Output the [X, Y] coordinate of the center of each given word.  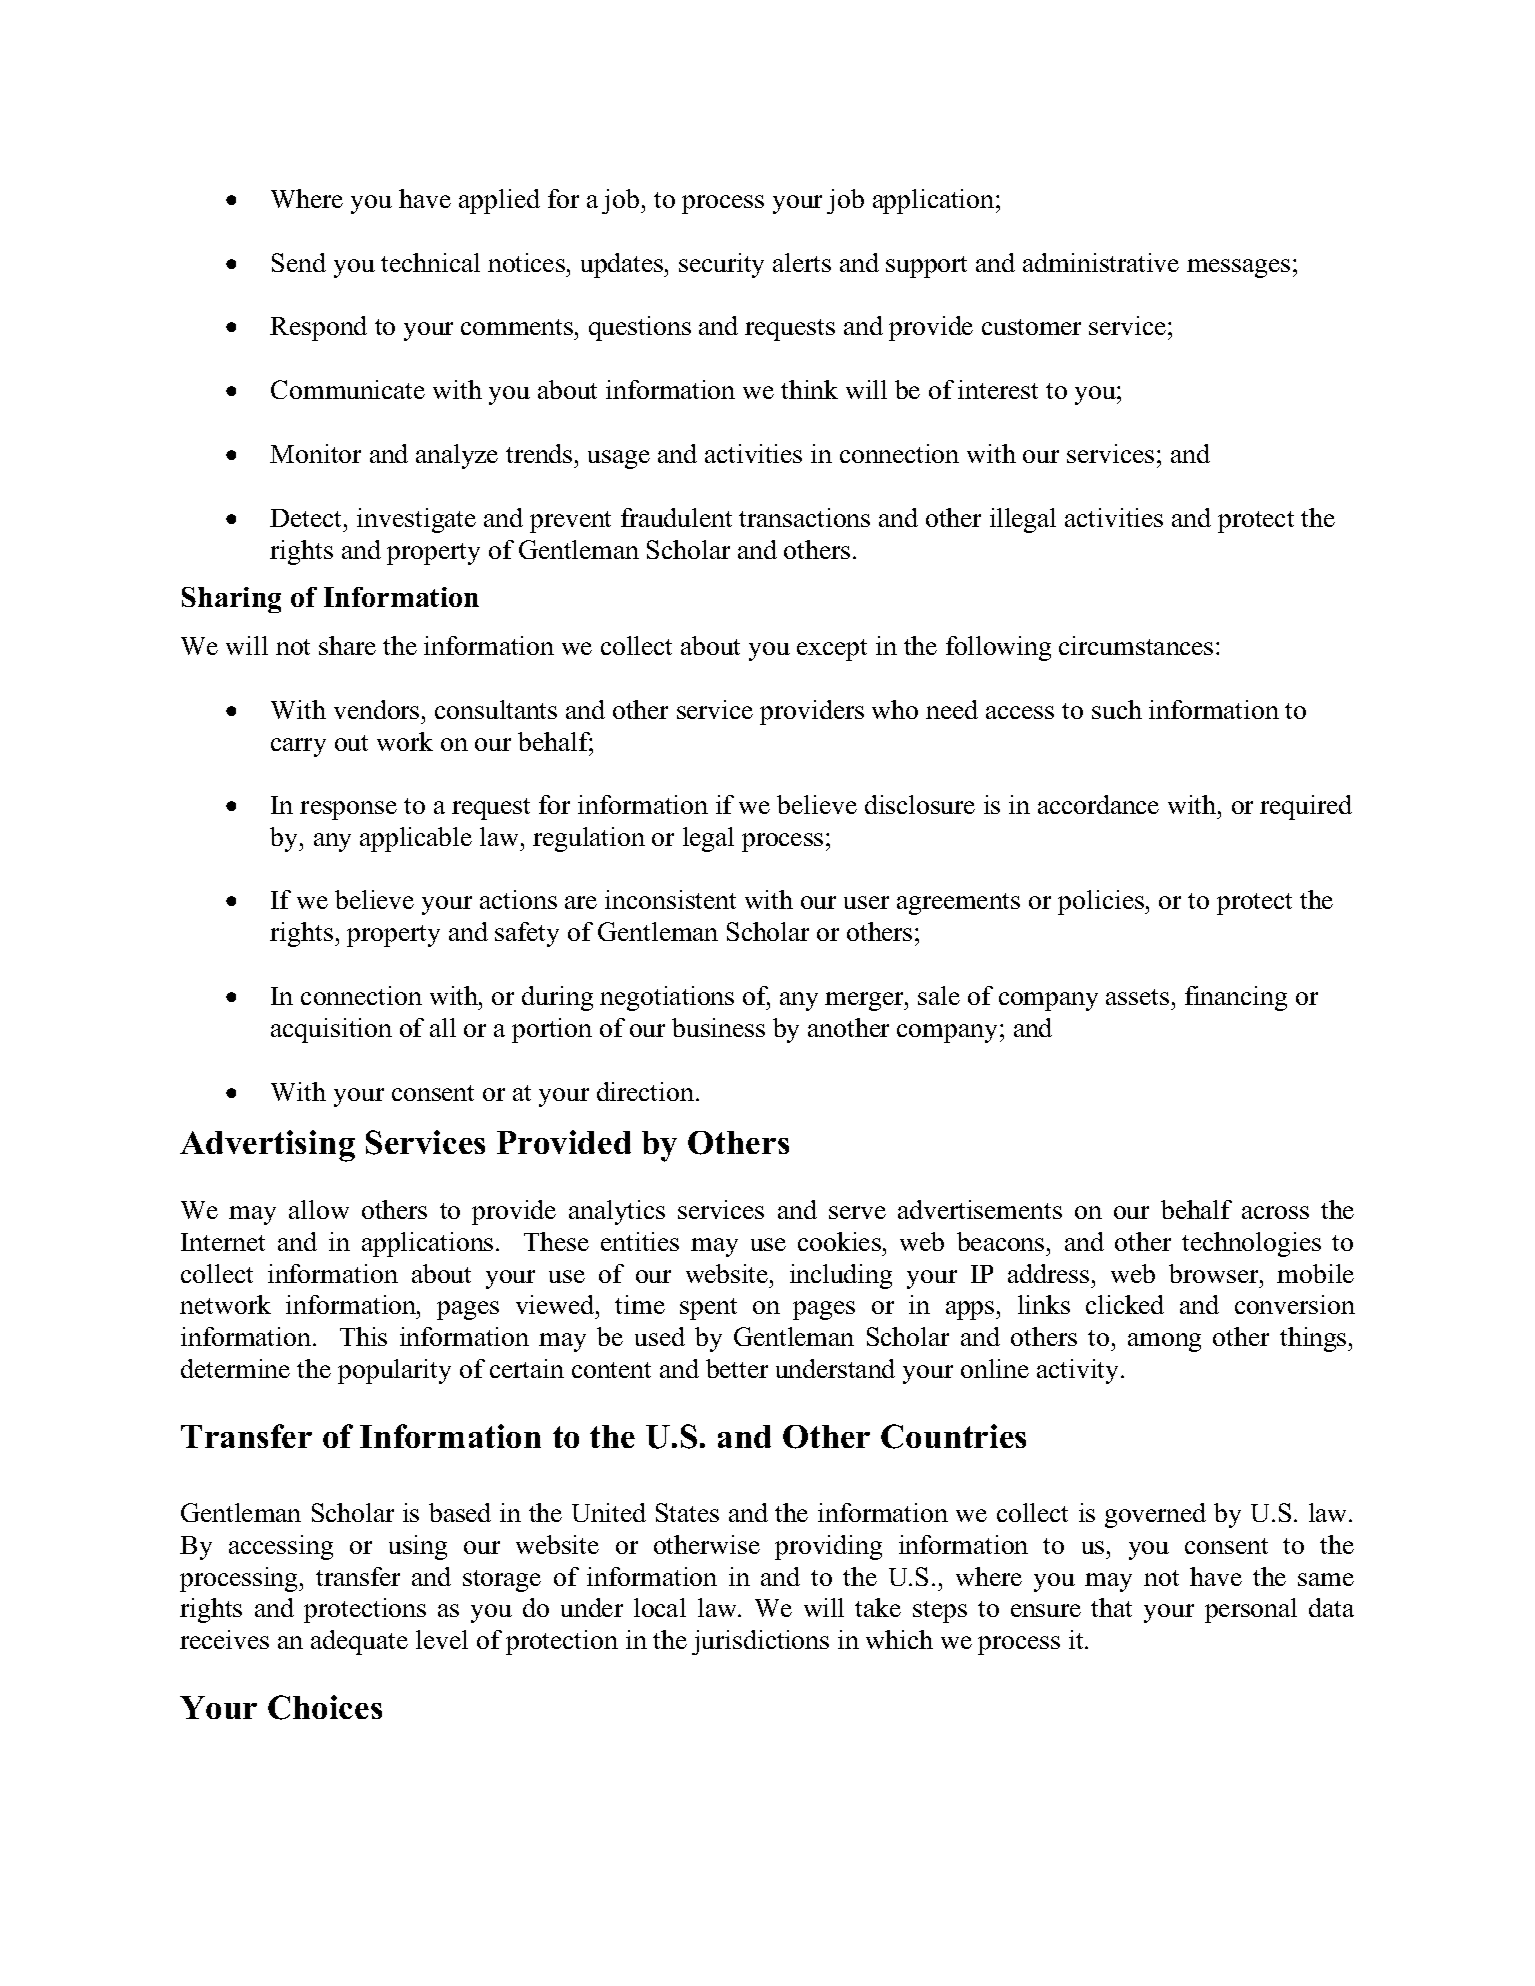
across [1275, 1212]
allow [319, 1209]
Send [299, 262]
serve [857, 1212]
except [832, 650]
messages [1238, 268]
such [1117, 709]
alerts [802, 262]
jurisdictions [760, 1642]
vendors [376, 709]
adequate [359, 1642]
